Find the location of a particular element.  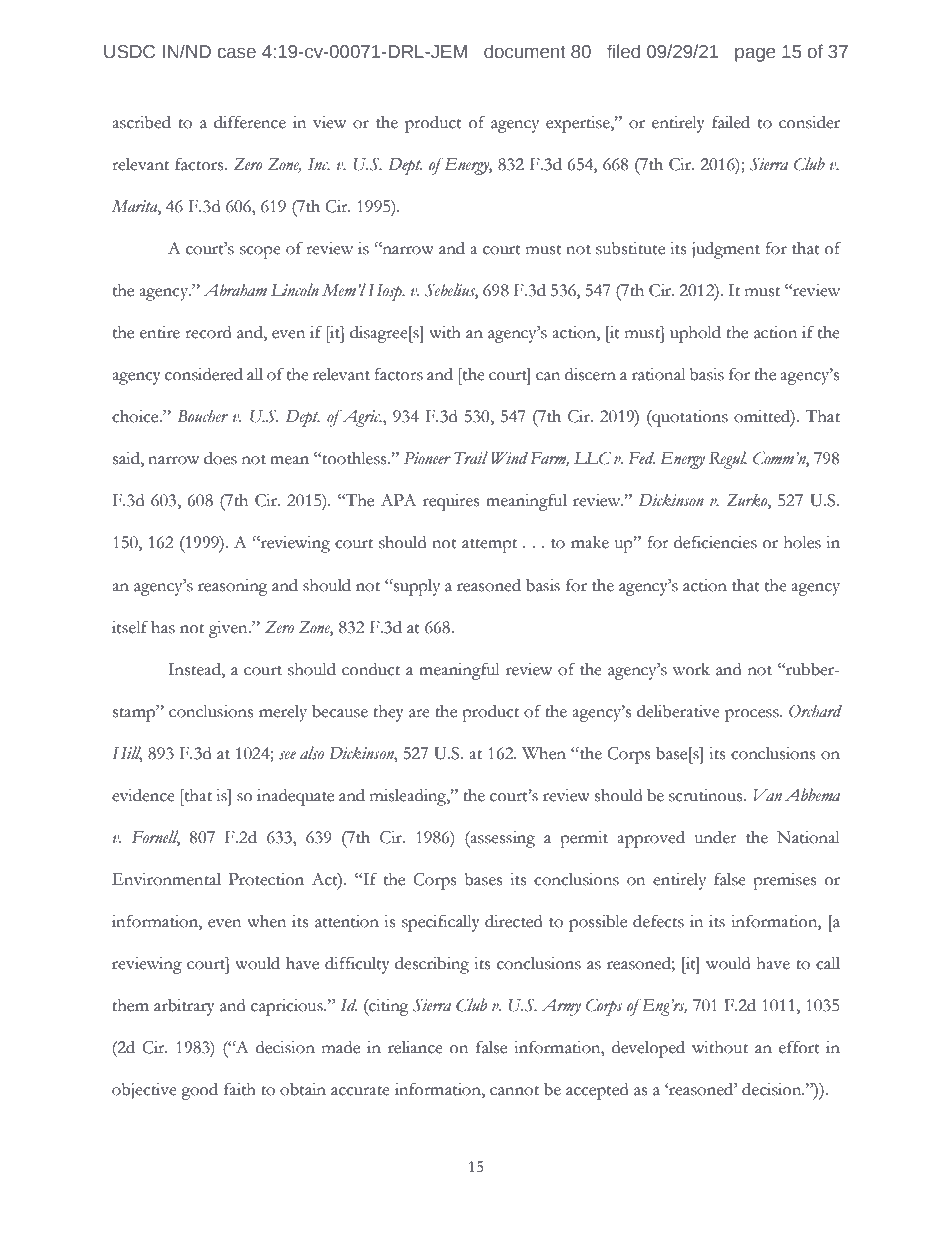

document is located at coordinates (525, 51).
